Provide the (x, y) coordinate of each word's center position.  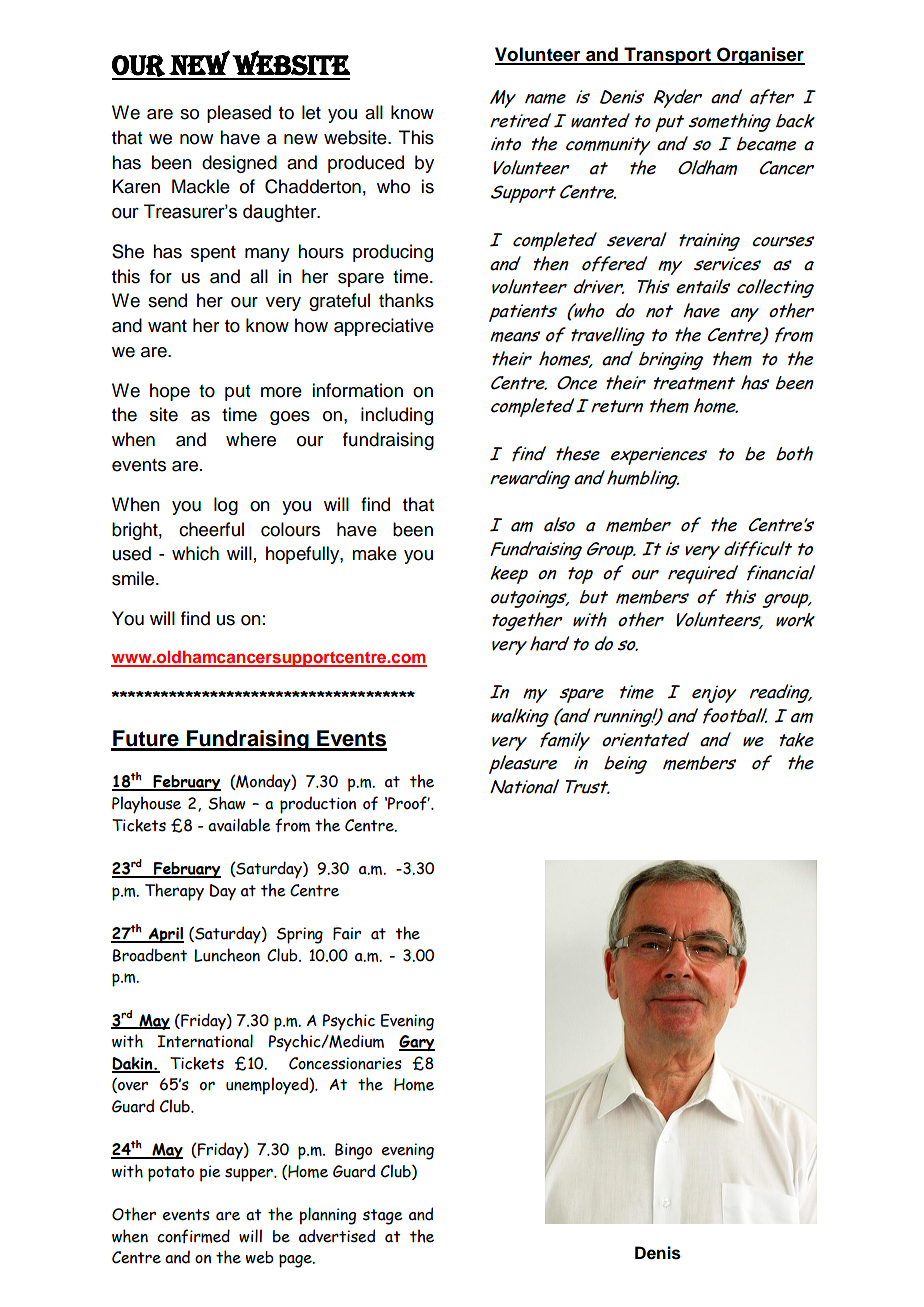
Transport (667, 56)
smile (134, 578)
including (397, 416)
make (374, 553)
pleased (239, 114)
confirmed (193, 1236)
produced (366, 164)
